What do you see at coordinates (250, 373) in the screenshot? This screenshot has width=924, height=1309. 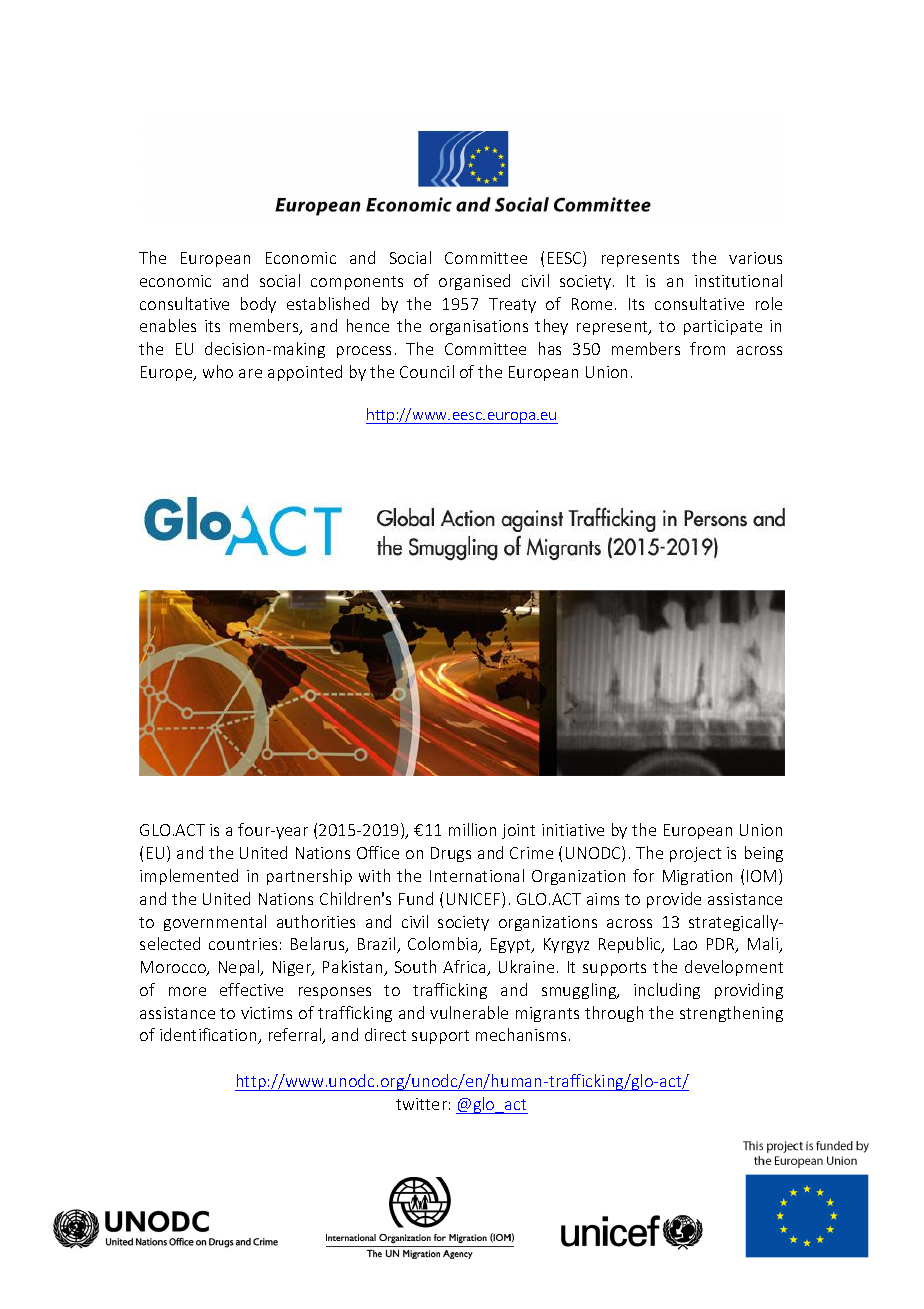 I see `are` at bounding box center [250, 373].
